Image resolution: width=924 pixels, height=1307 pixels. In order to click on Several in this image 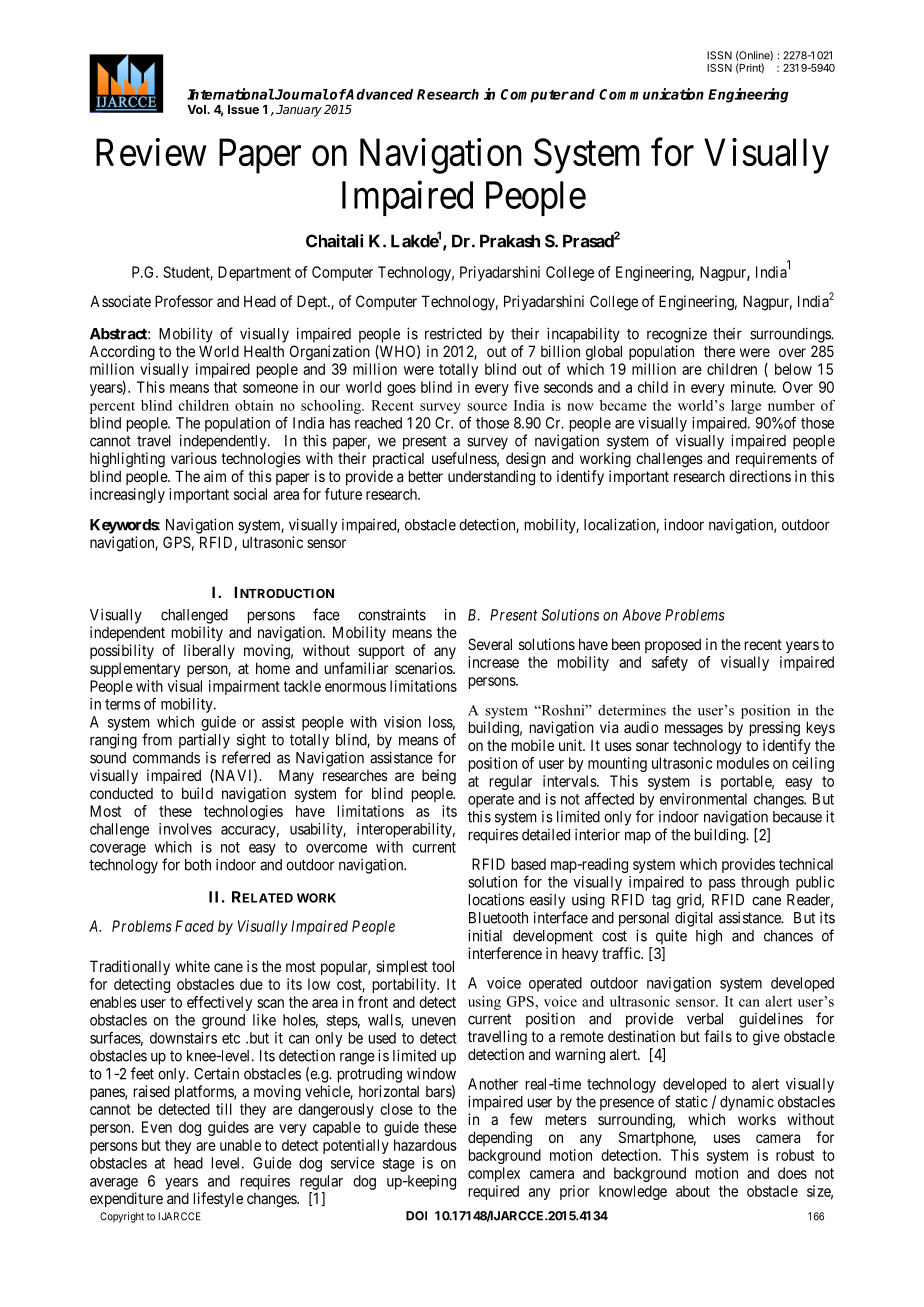, I will do `click(490, 644)`.
